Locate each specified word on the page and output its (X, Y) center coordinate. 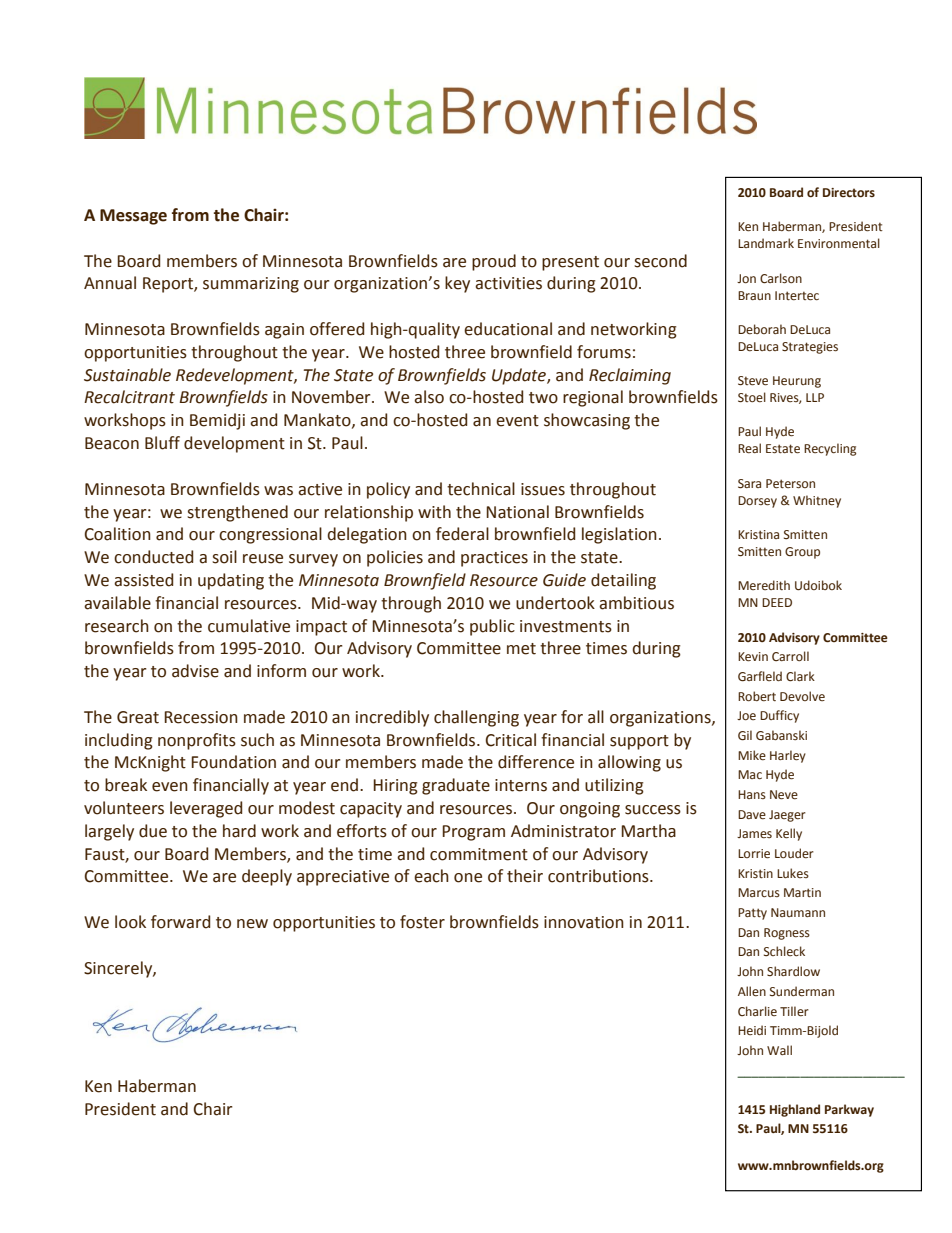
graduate (456, 786)
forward (180, 922)
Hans (752, 794)
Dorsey (757, 502)
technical (481, 489)
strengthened (237, 513)
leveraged (206, 809)
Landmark (766, 243)
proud (494, 262)
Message (133, 217)
